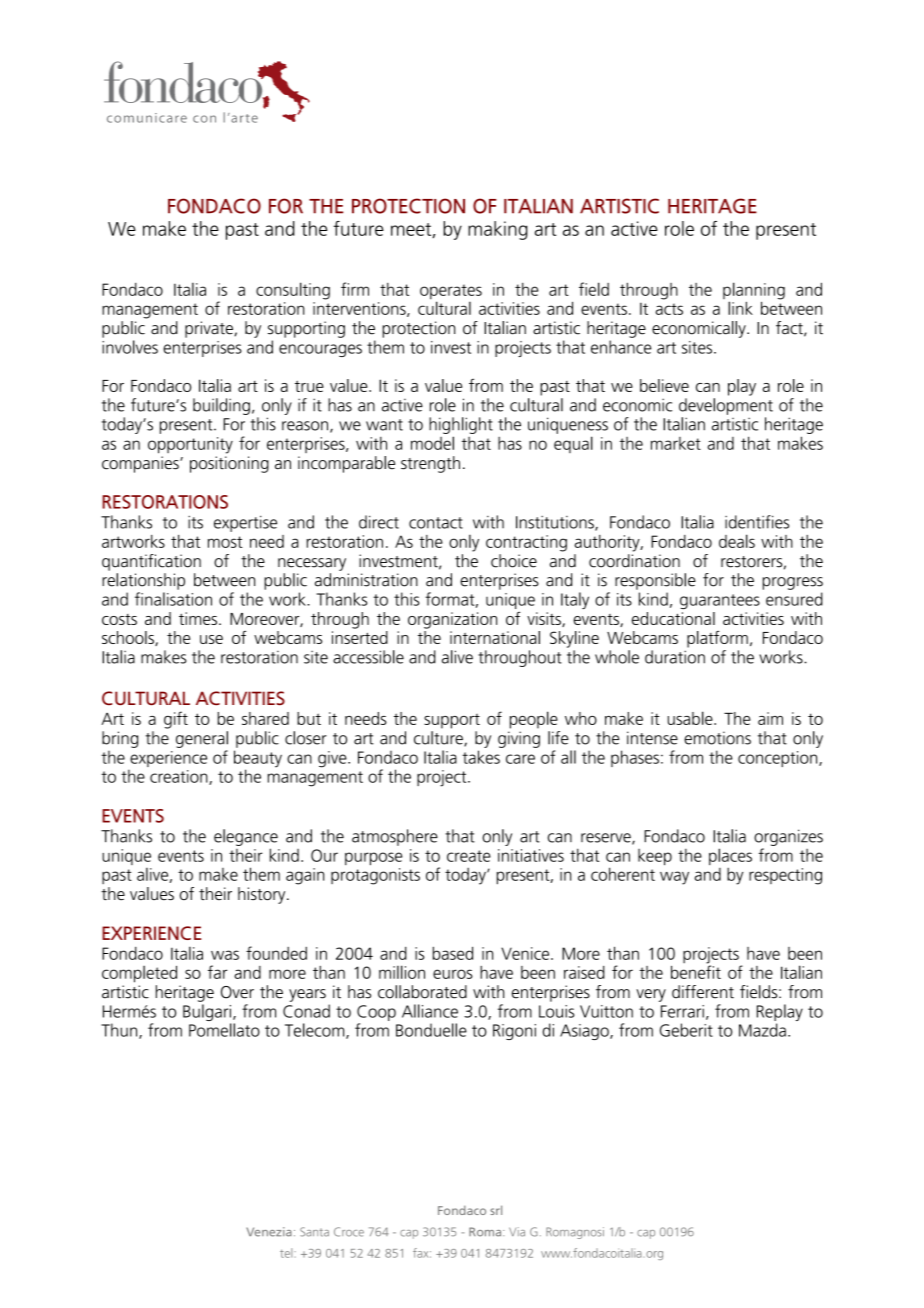 Image resolution: width=924 pixels, height=1308 pixels. I want to click on expertise, so click(245, 523).
